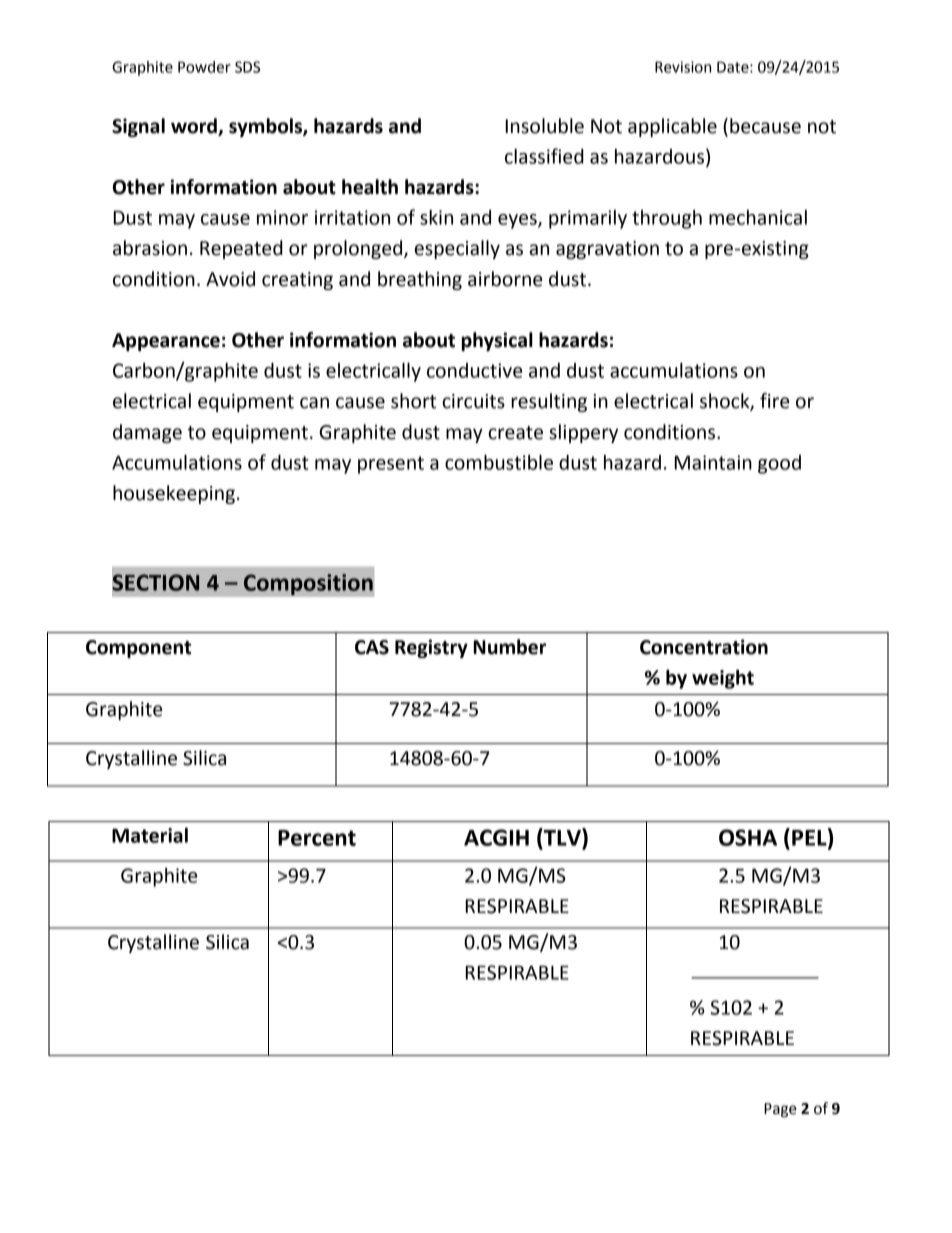 The width and height of the document is (952, 1233). I want to click on Composition, so click(308, 585).
